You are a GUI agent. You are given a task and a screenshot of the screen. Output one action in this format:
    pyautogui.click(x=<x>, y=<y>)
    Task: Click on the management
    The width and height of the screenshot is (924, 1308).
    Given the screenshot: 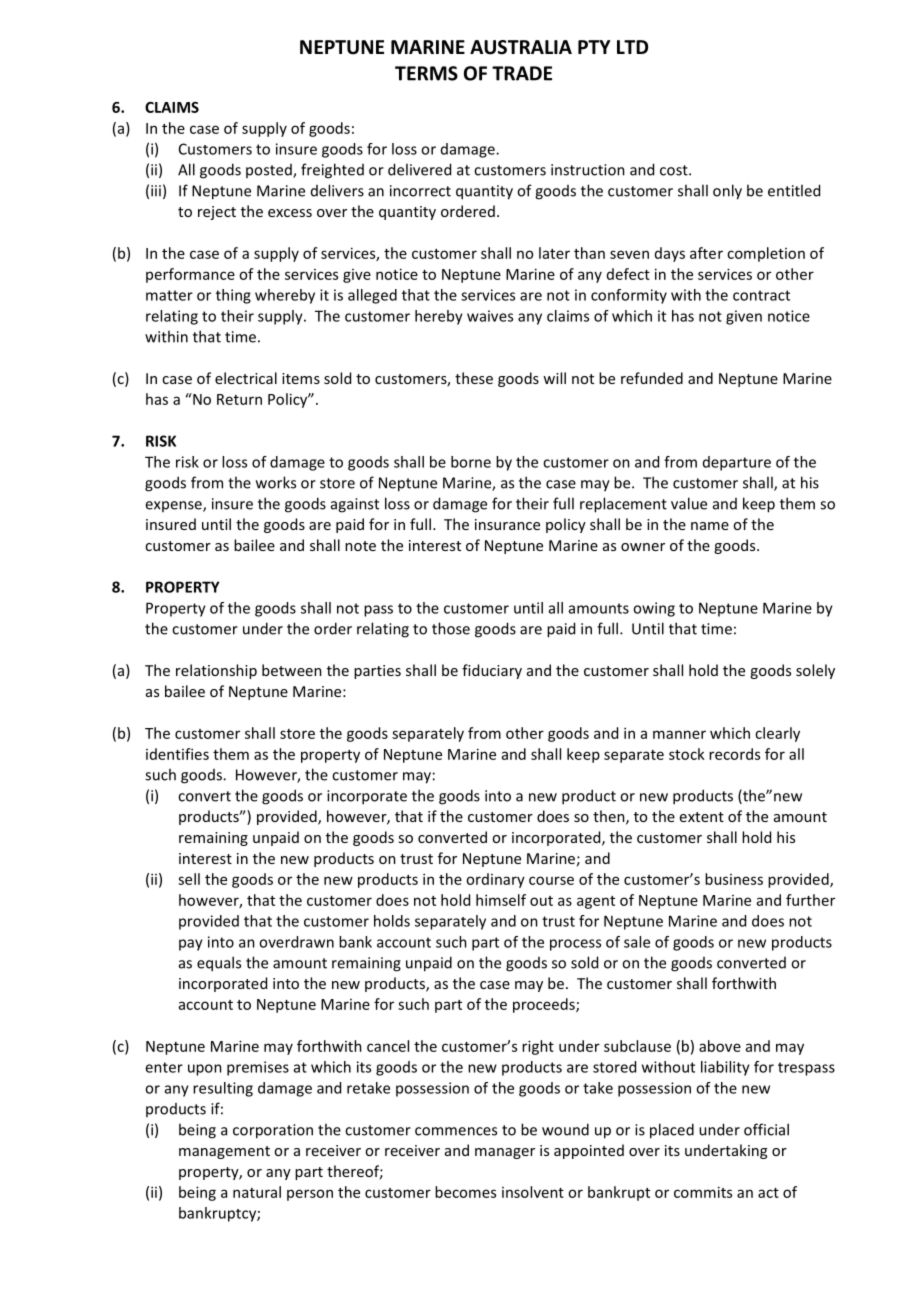 What is the action you would take?
    pyautogui.click(x=224, y=1152)
